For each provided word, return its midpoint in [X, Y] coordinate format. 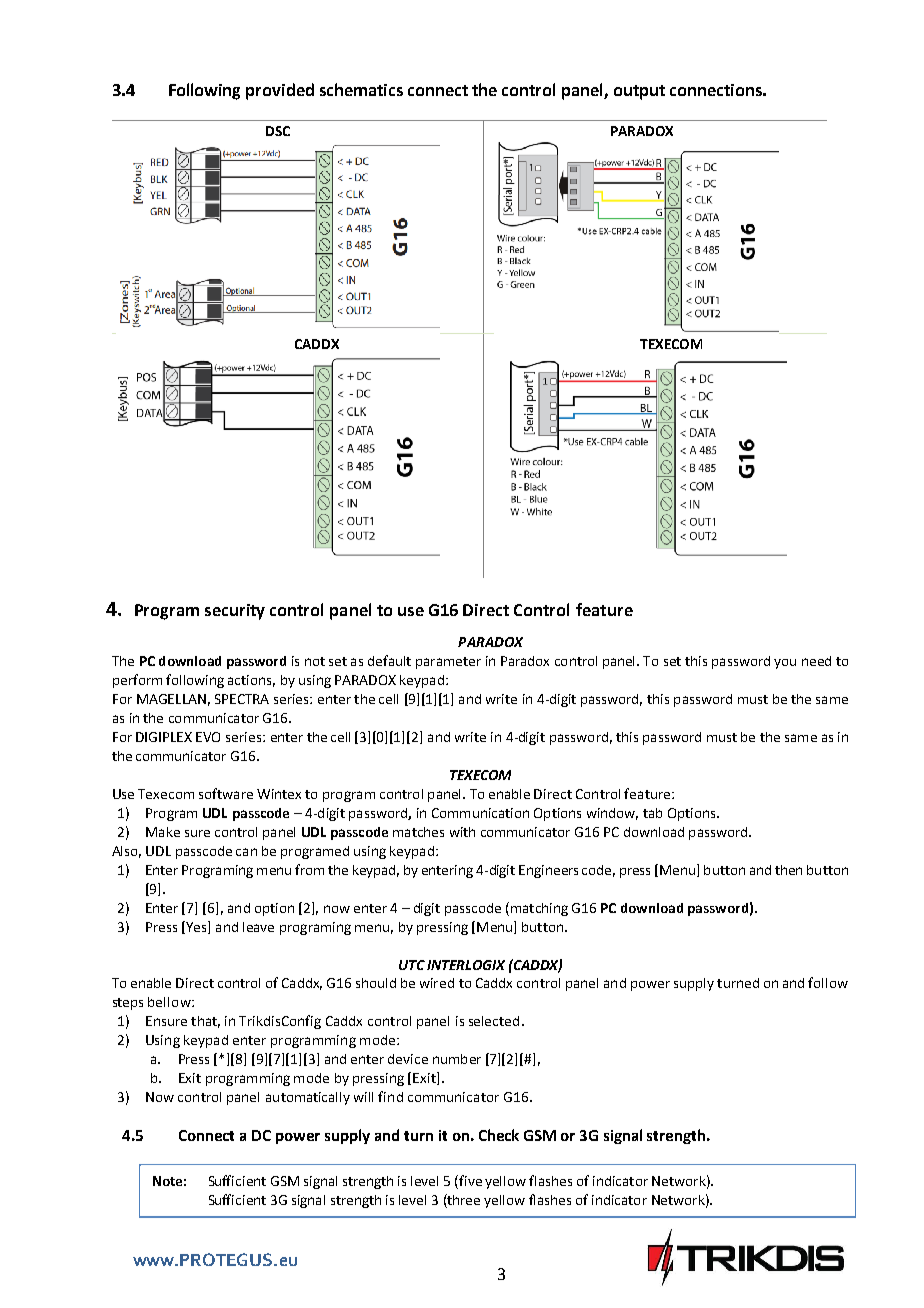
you [785, 664]
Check [499, 1135]
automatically [308, 1098]
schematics [361, 89]
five [469, 1180]
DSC [278, 131]
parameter [448, 663]
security [235, 612]
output [639, 92]
